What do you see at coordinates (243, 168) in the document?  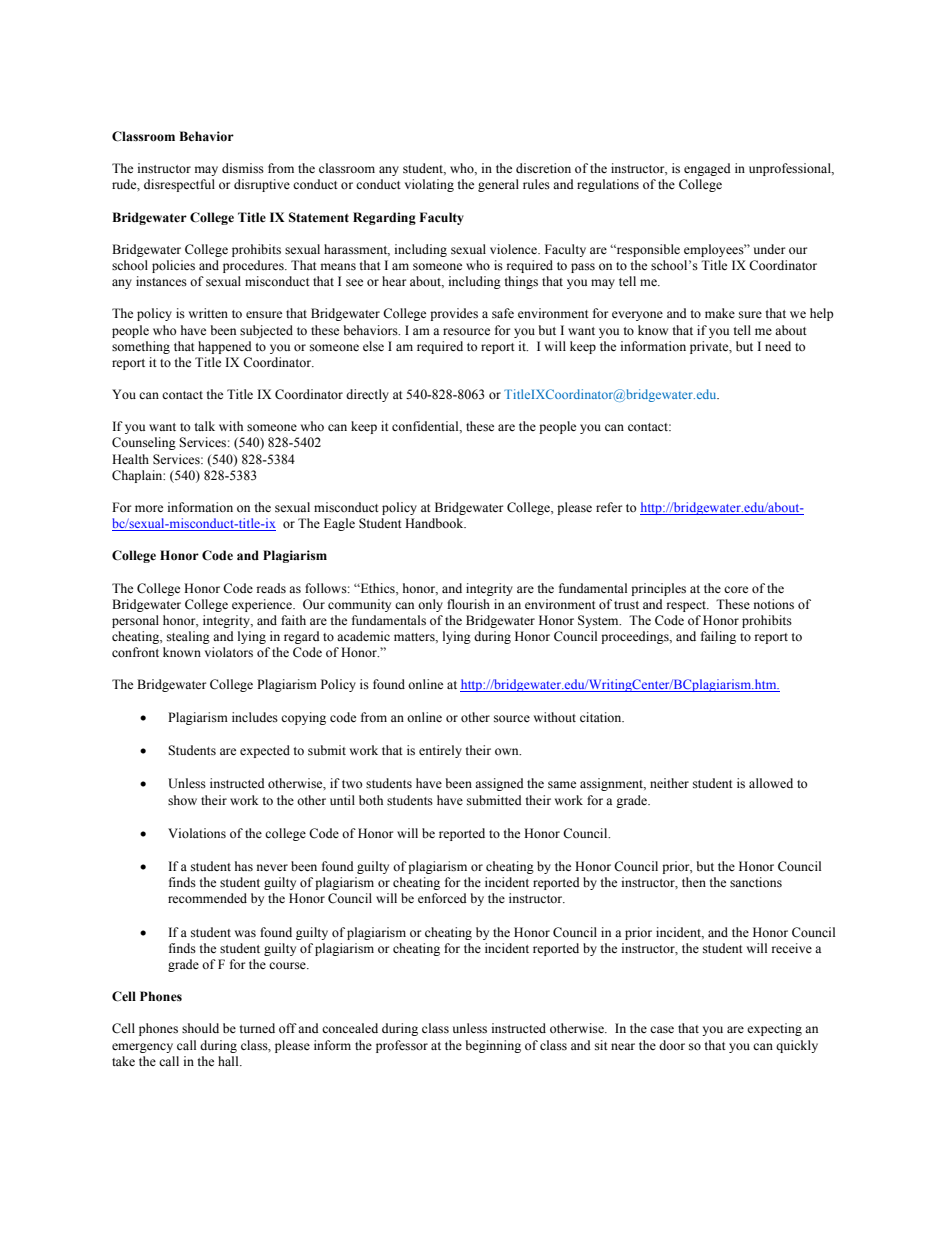 I see `dismiss` at bounding box center [243, 168].
